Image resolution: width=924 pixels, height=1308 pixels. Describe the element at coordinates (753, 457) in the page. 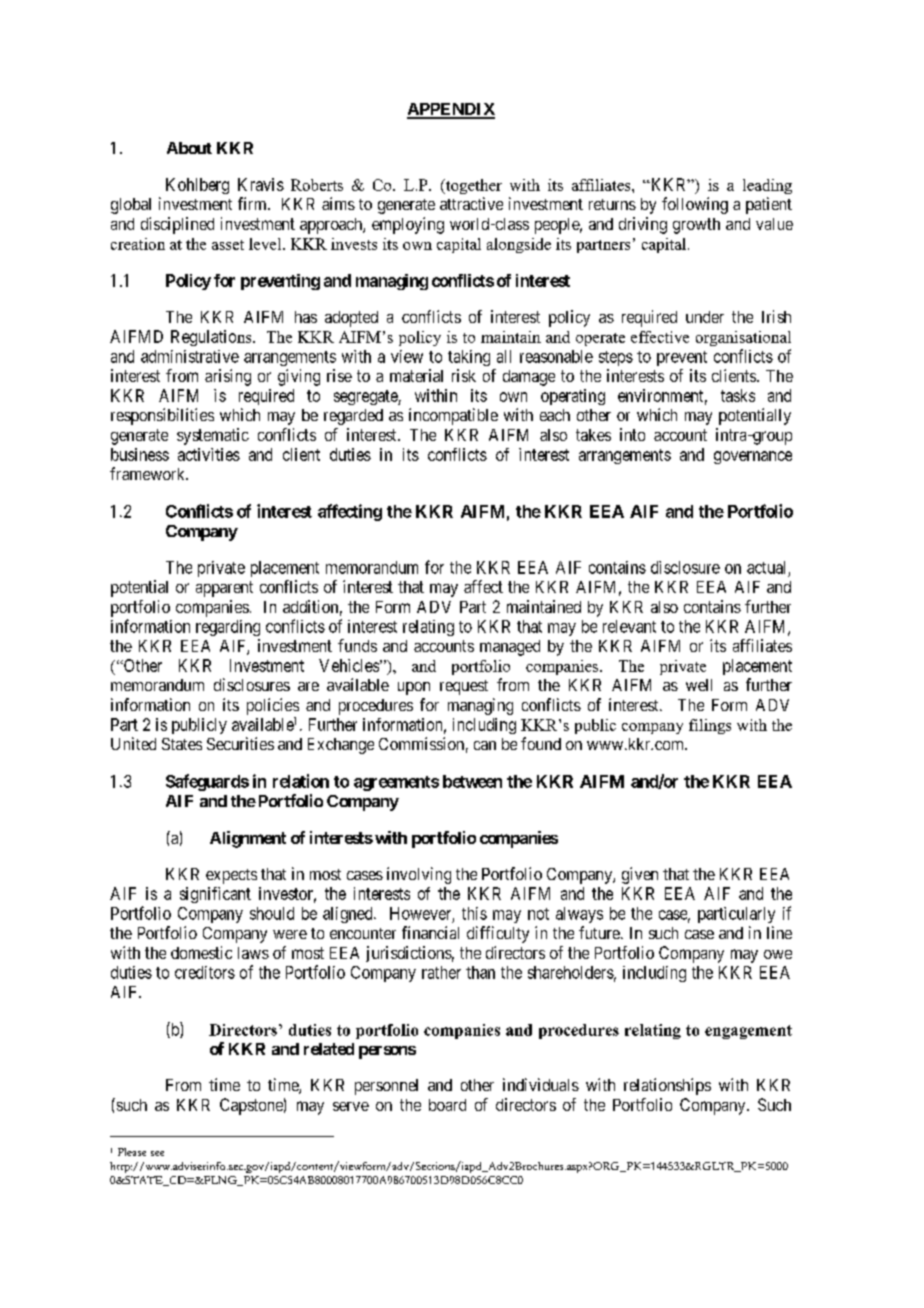

I see `governance` at that location.
